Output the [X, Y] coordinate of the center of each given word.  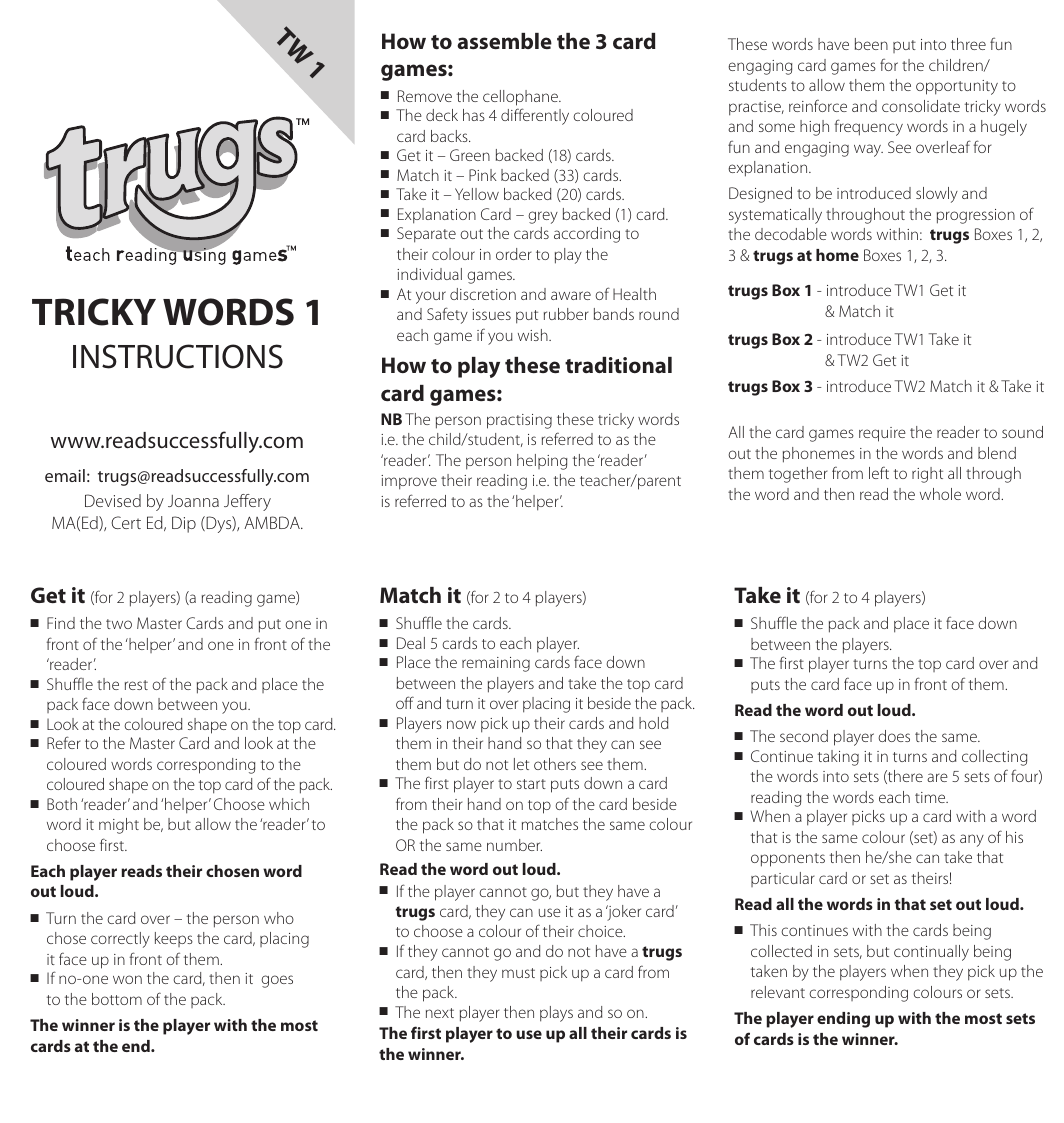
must [518, 973]
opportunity [957, 87]
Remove [425, 96]
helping [542, 462]
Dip [184, 524]
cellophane [521, 98]
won [127, 979]
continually [931, 953]
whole [940, 494]
